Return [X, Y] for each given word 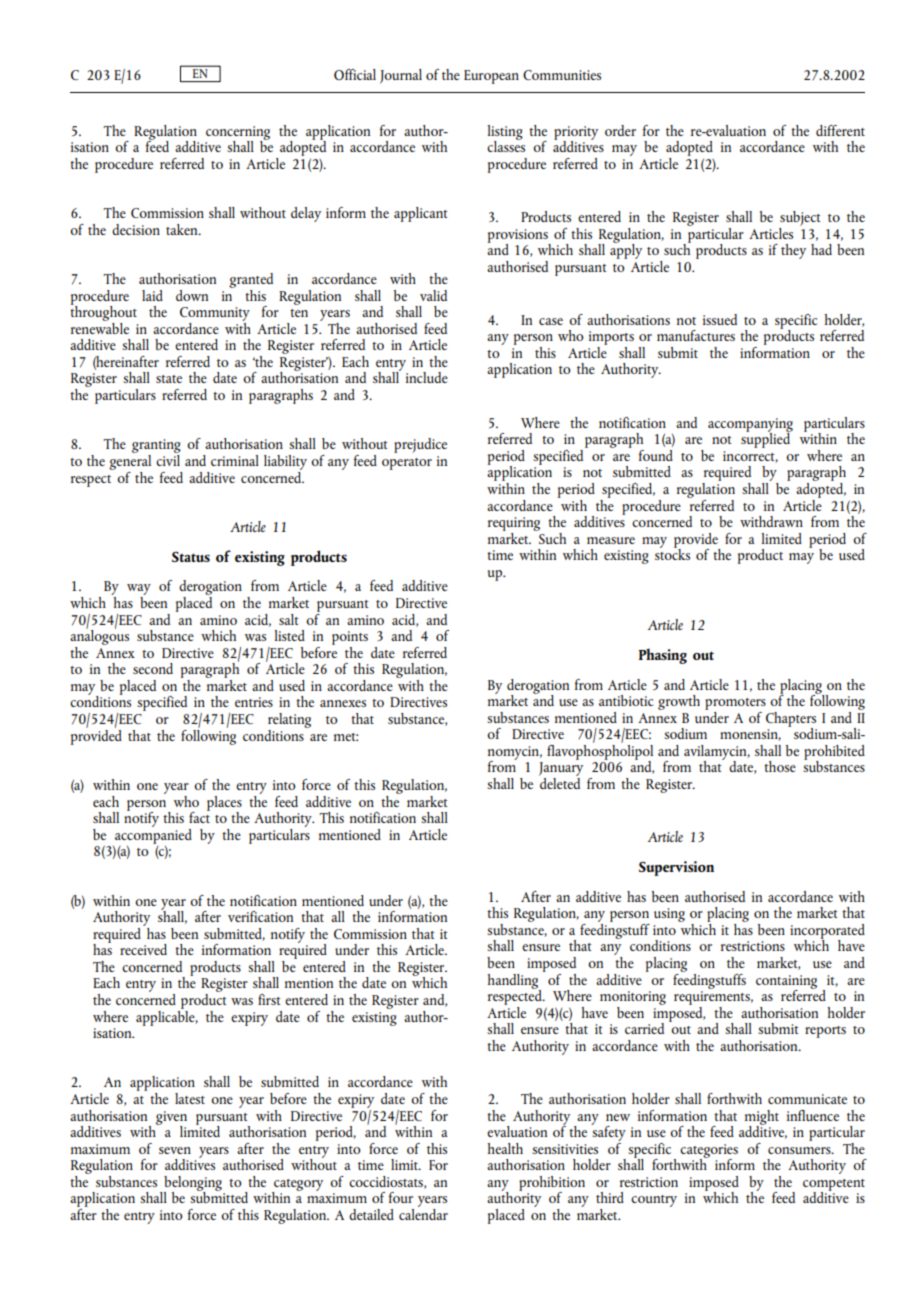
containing [786, 983]
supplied [767, 439]
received [143, 949]
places [224, 804]
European [491, 77]
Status [191, 557]
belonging [192, 1184]
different [840, 130]
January [561, 770]
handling [514, 982]
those [780, 766]
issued [720, 319]
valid [433, 295]
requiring [514, 524]
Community [215, 315]
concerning [238, 134]
